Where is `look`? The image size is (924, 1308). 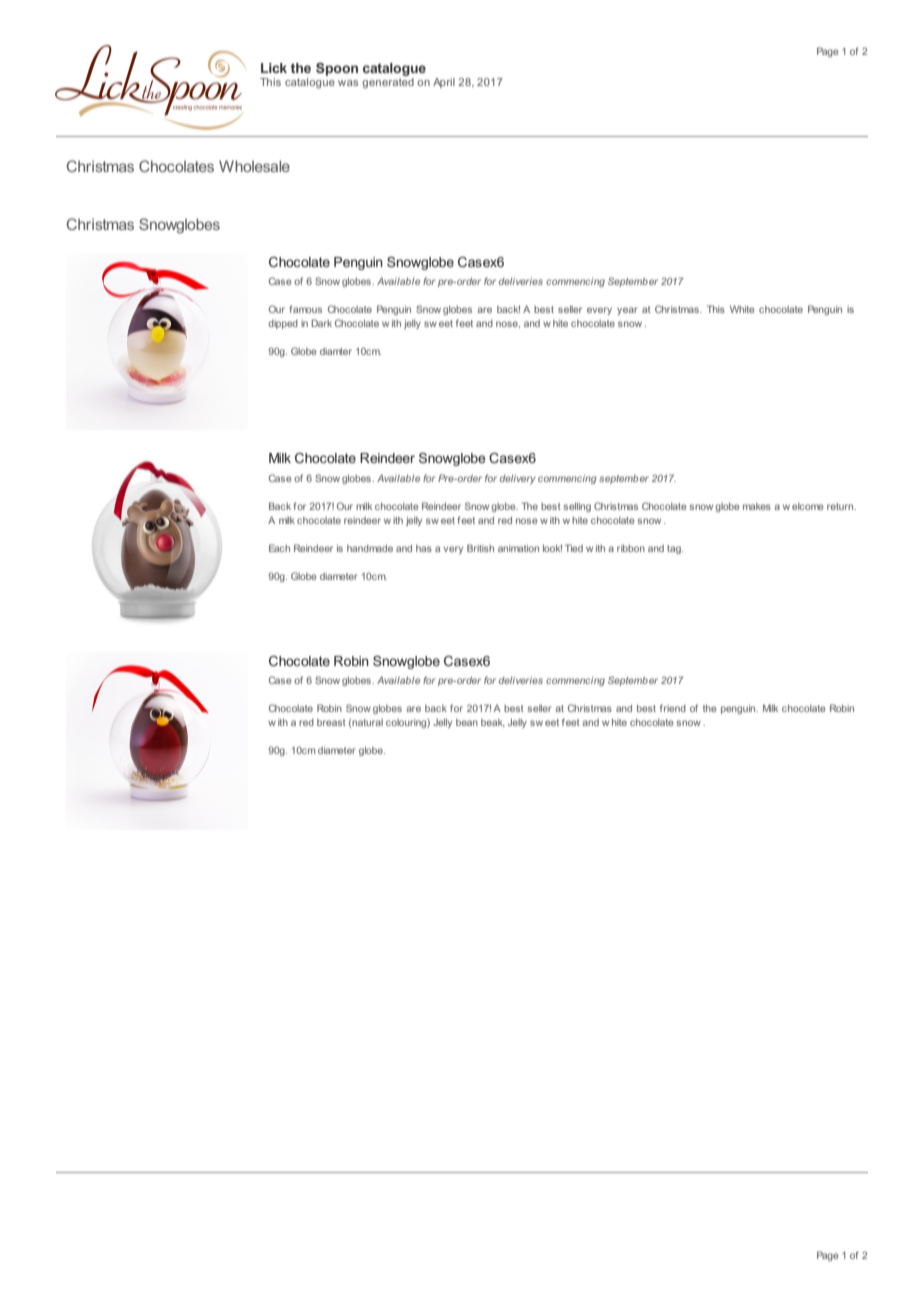
look is located at coordinates (552, 548).
